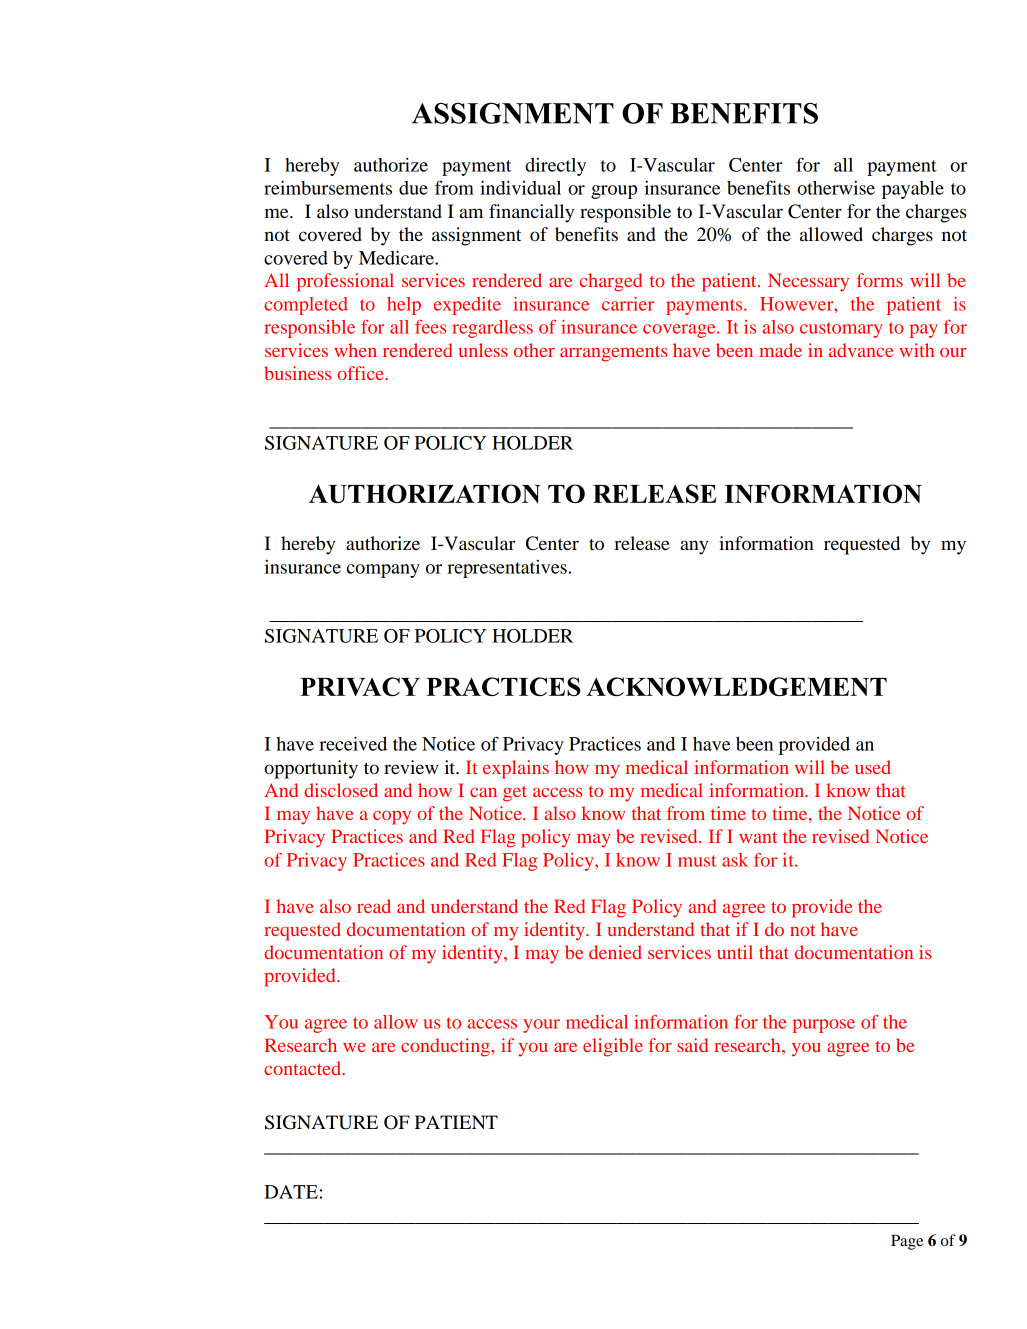 The height and width of the image is (1329, 1027). I want to click on denied, so click(615, 952).
